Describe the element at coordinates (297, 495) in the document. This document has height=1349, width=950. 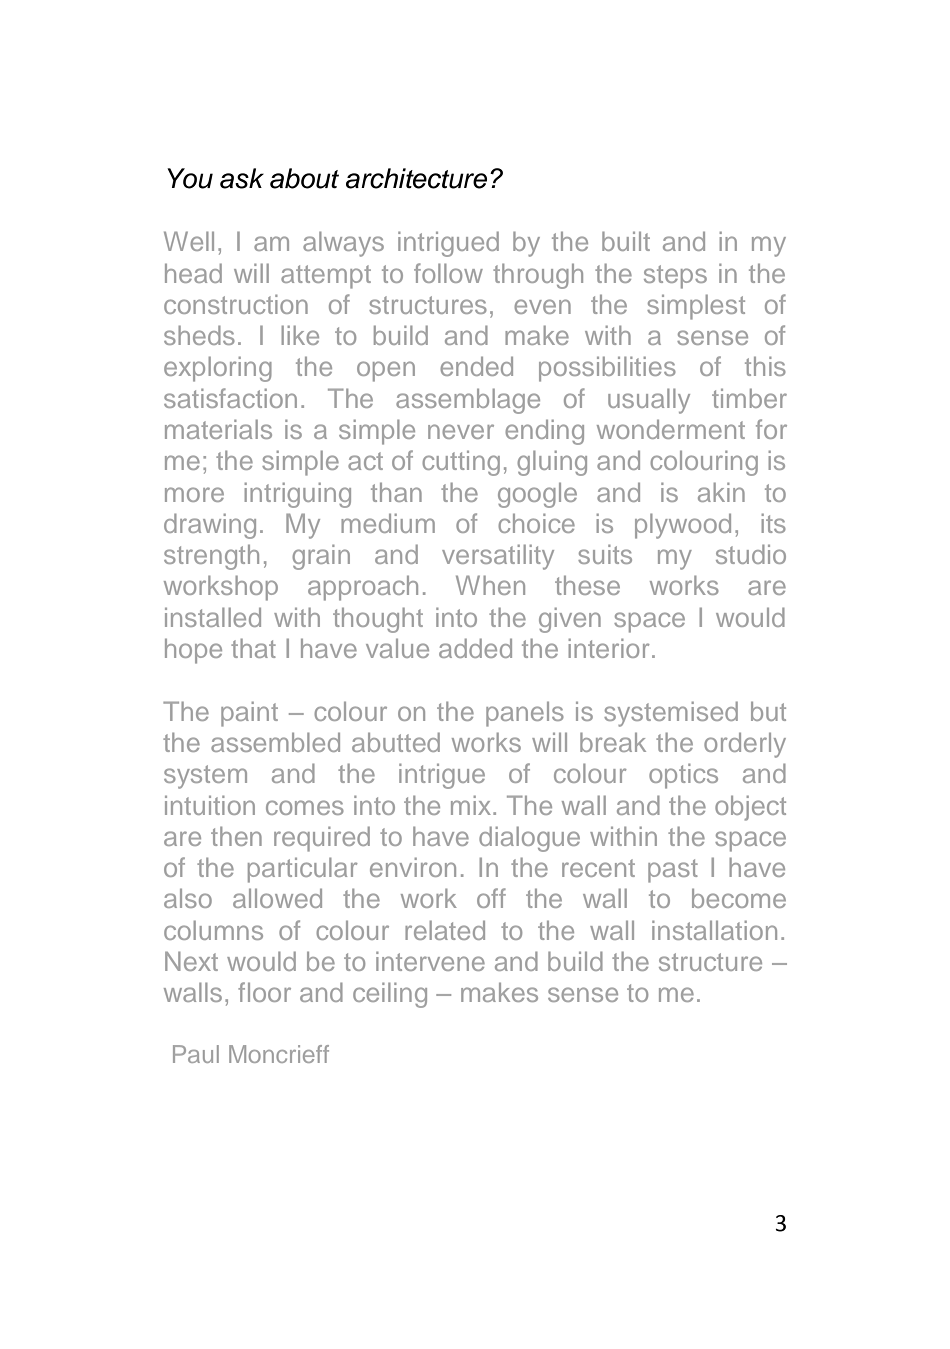
I see `intriguing` at that location.
